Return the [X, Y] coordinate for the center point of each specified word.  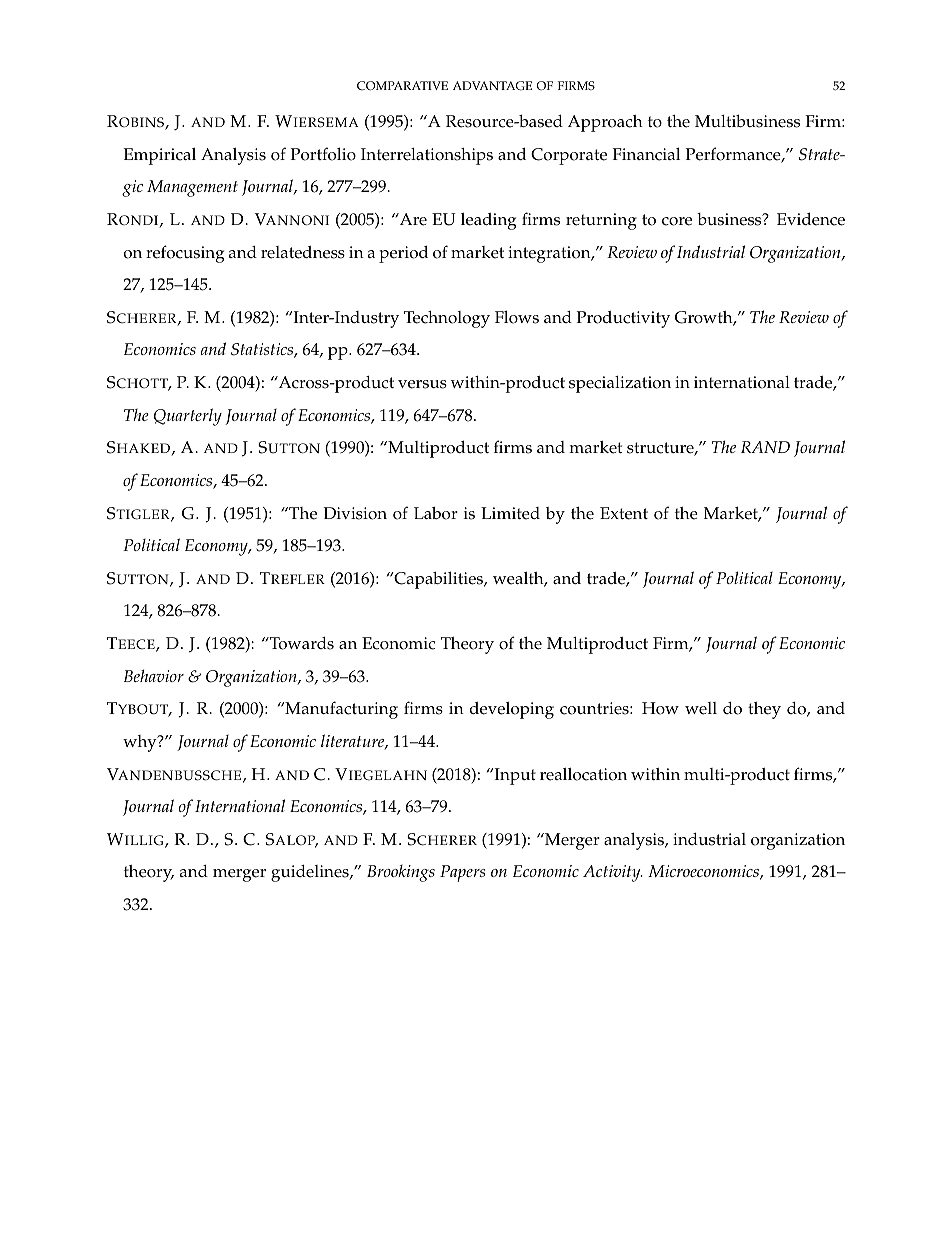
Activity [613, 873]
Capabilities [438, 580]
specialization [620, 384]
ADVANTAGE [492, 86]
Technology [447, 319]
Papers [463, 873]
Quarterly [188, 417]
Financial [646, 154]
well [701, 708]
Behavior [154, 675]
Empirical [159, 156]
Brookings [401, 873]
